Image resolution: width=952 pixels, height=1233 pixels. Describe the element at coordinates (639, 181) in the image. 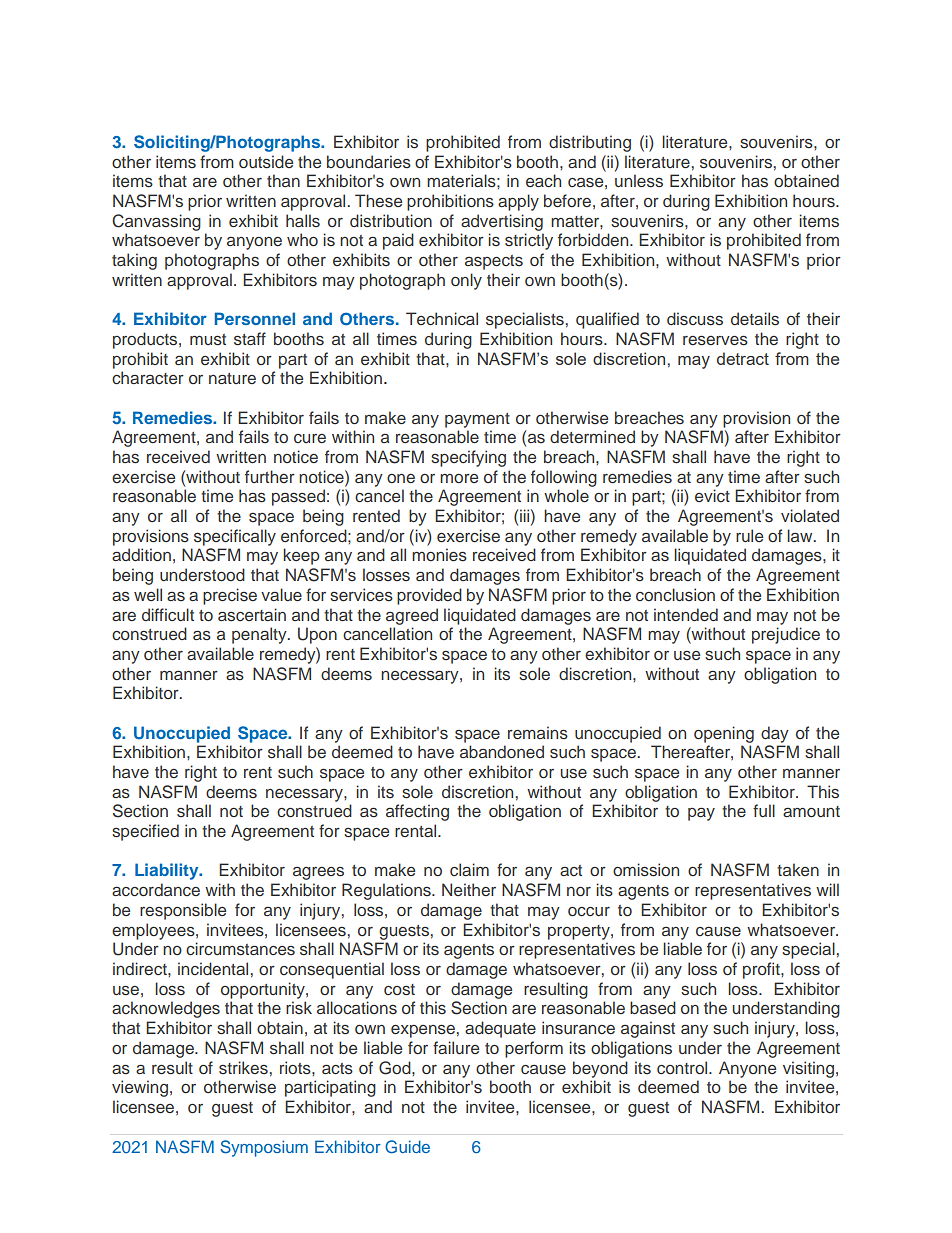

I see `unless` at that location.
